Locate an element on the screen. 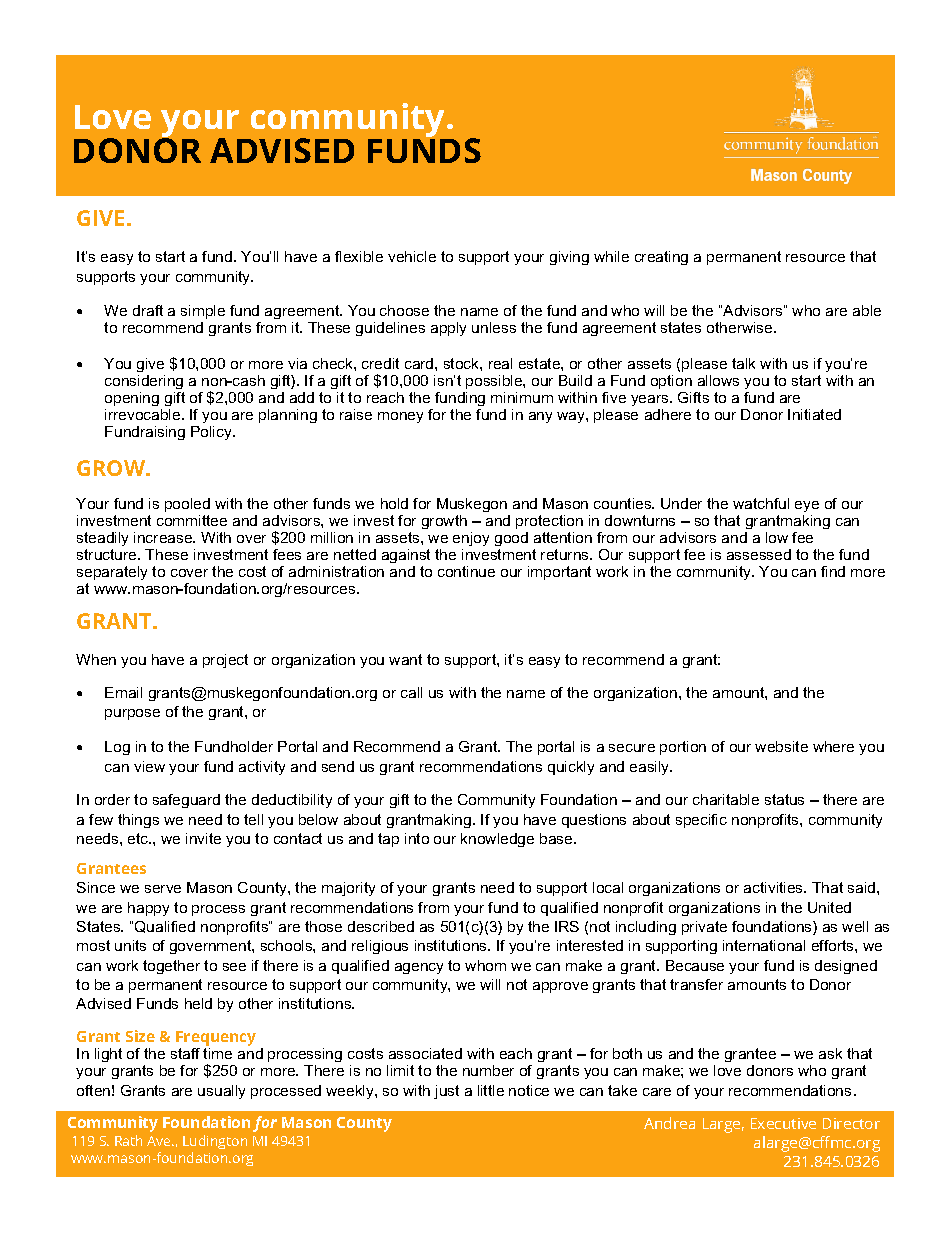 This screenshot has height=1233, width=952. website is located at coordinates (781, 746).
